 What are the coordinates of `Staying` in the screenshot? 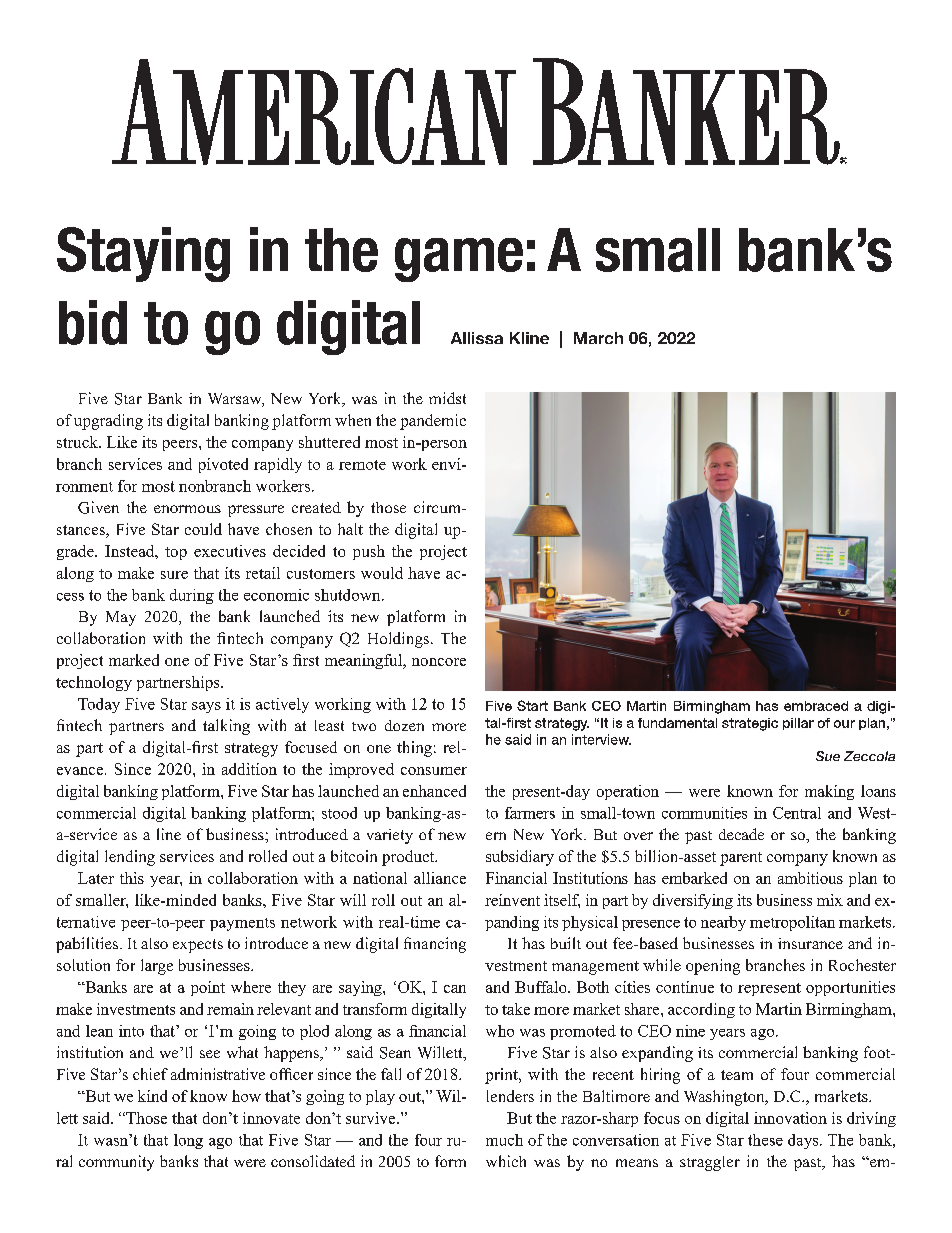 It's located at (143, 254).
